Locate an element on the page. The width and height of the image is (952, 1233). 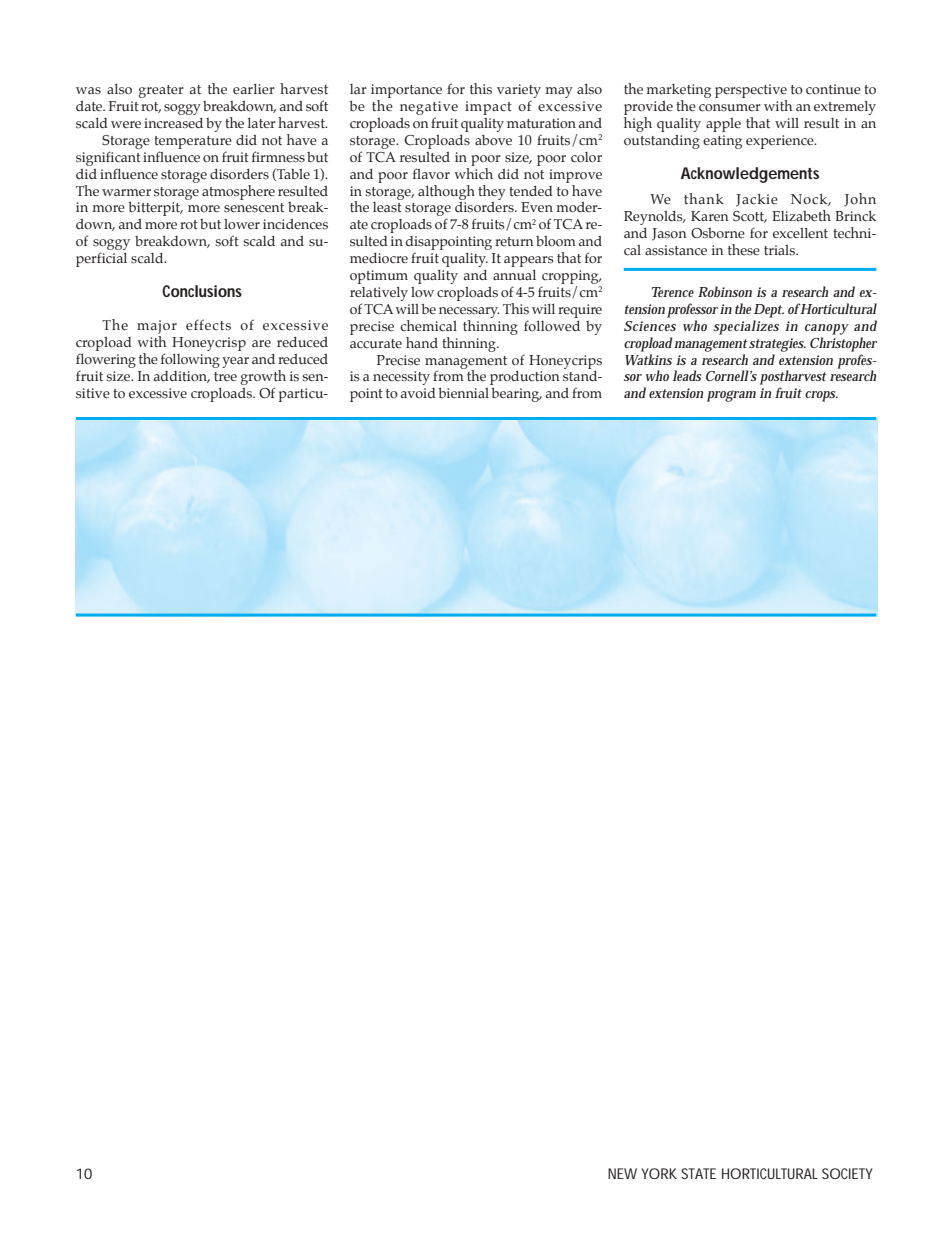
impact is located at coordinates (488, 108).
